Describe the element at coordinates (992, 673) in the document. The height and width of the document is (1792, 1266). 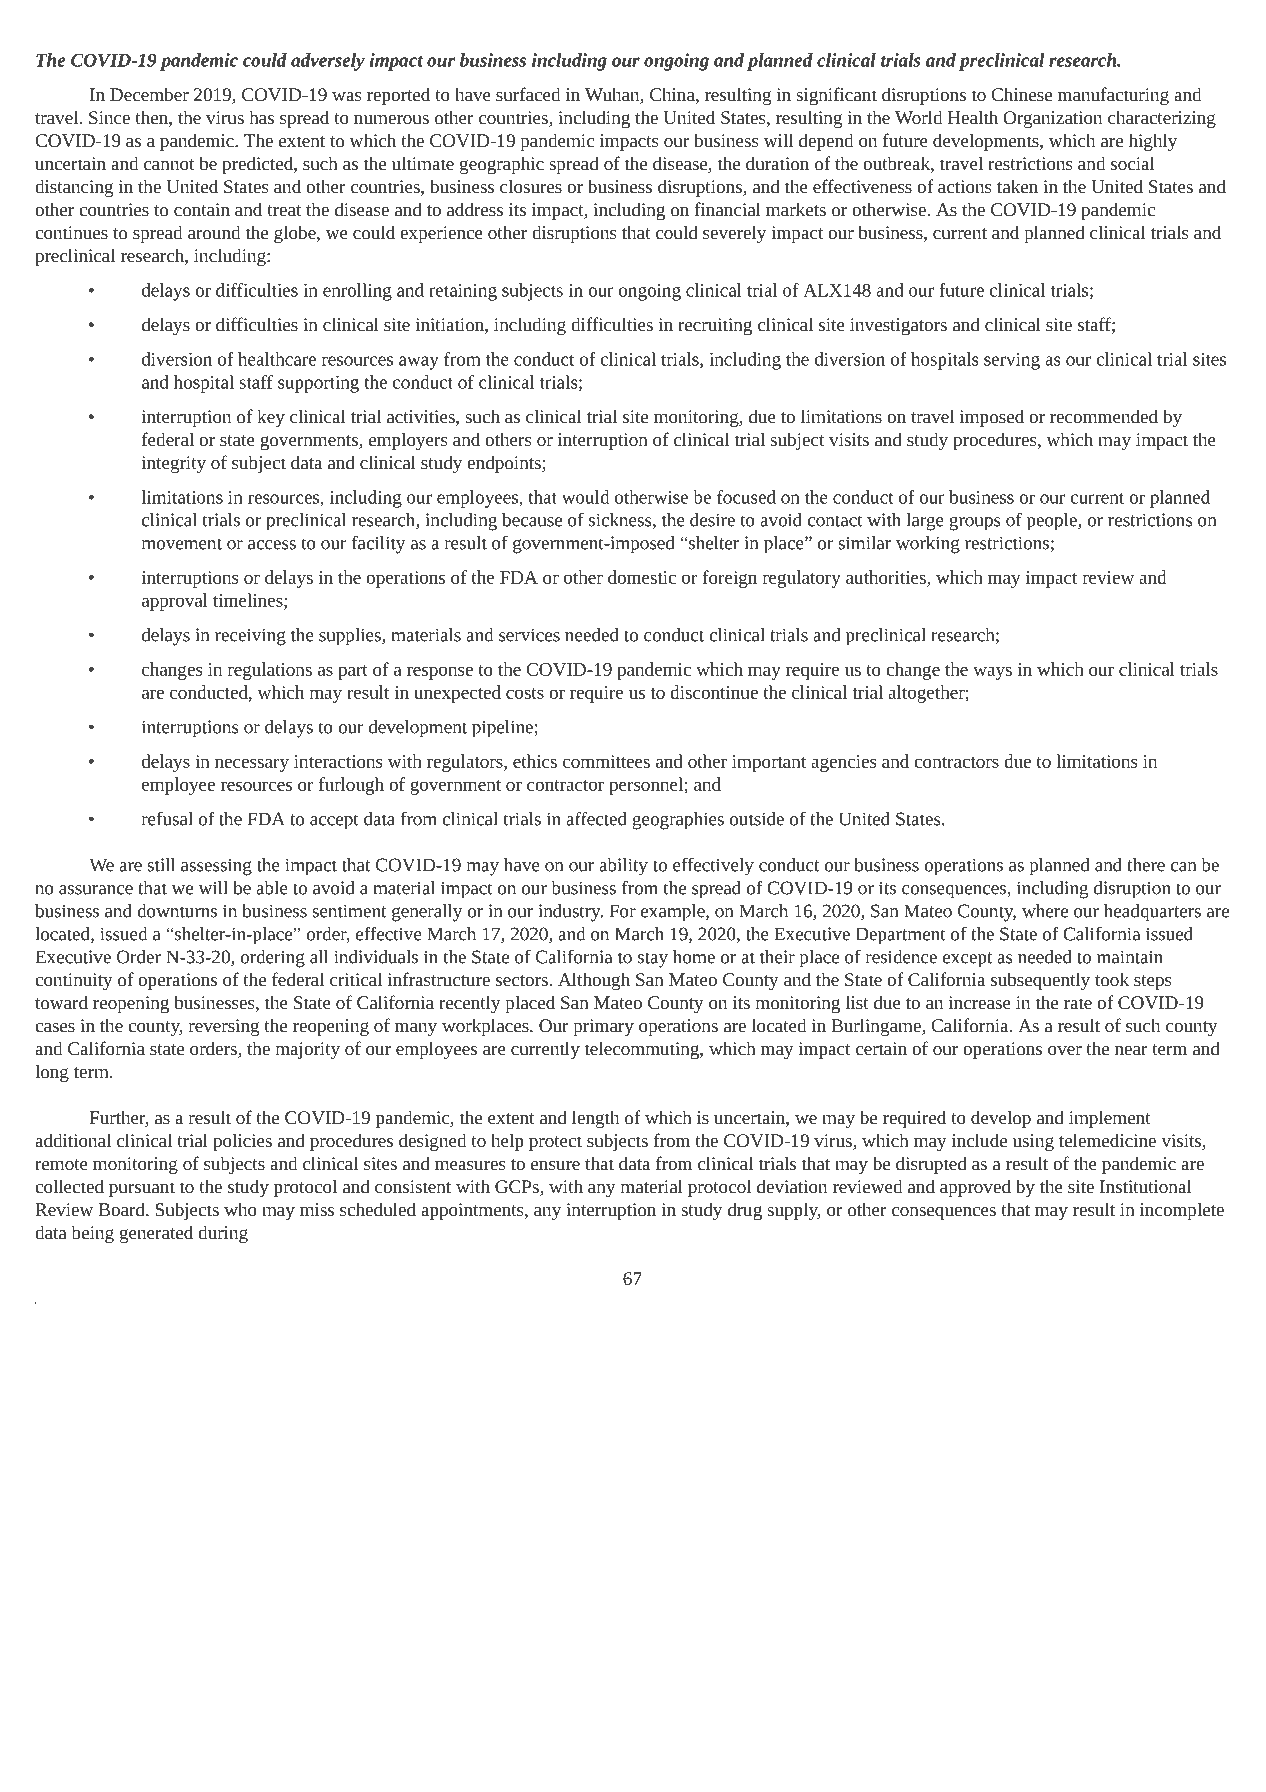
I see `ways` at that location.
